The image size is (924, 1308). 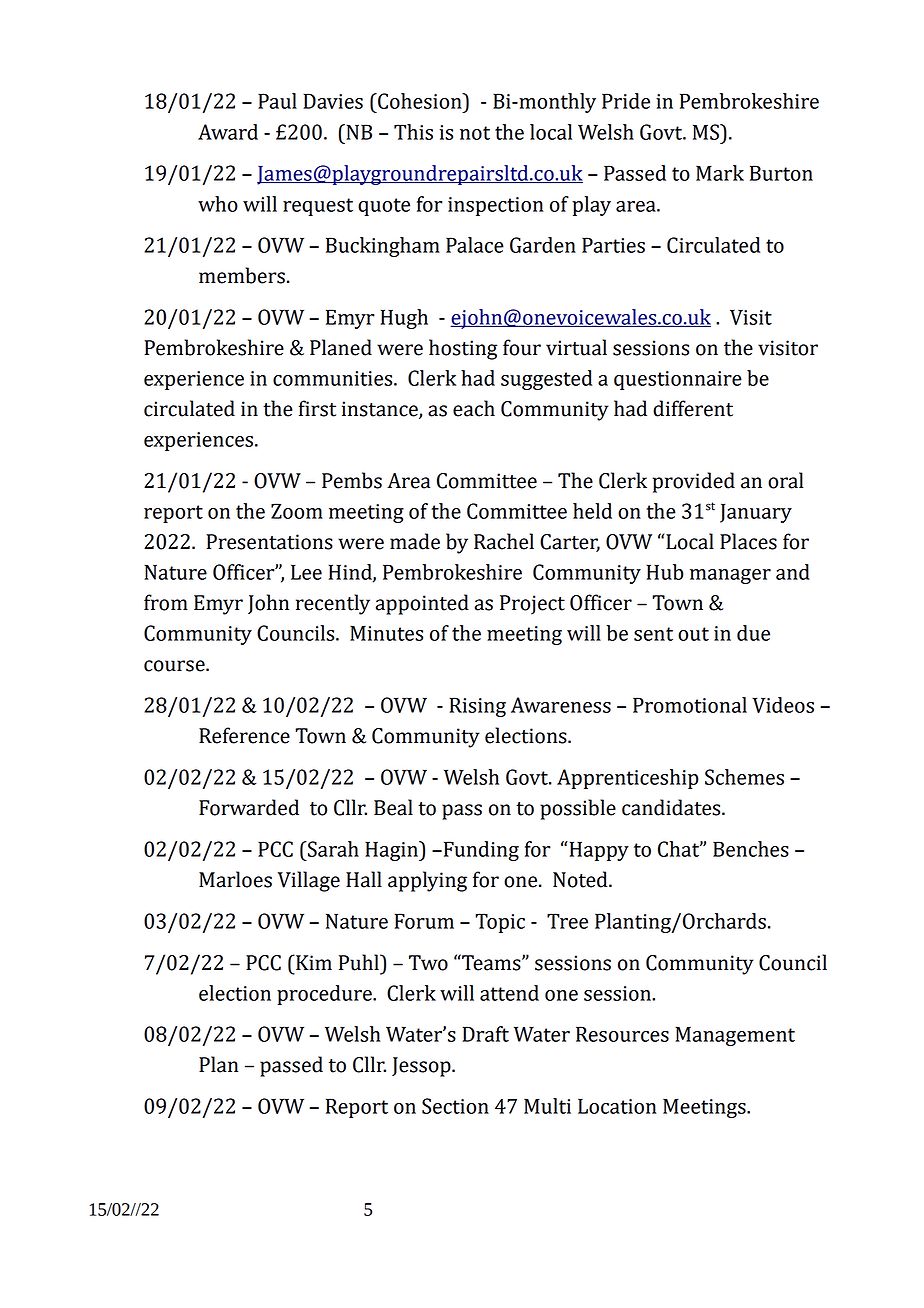 I want to click on Award, so click(x=228, y=132).
